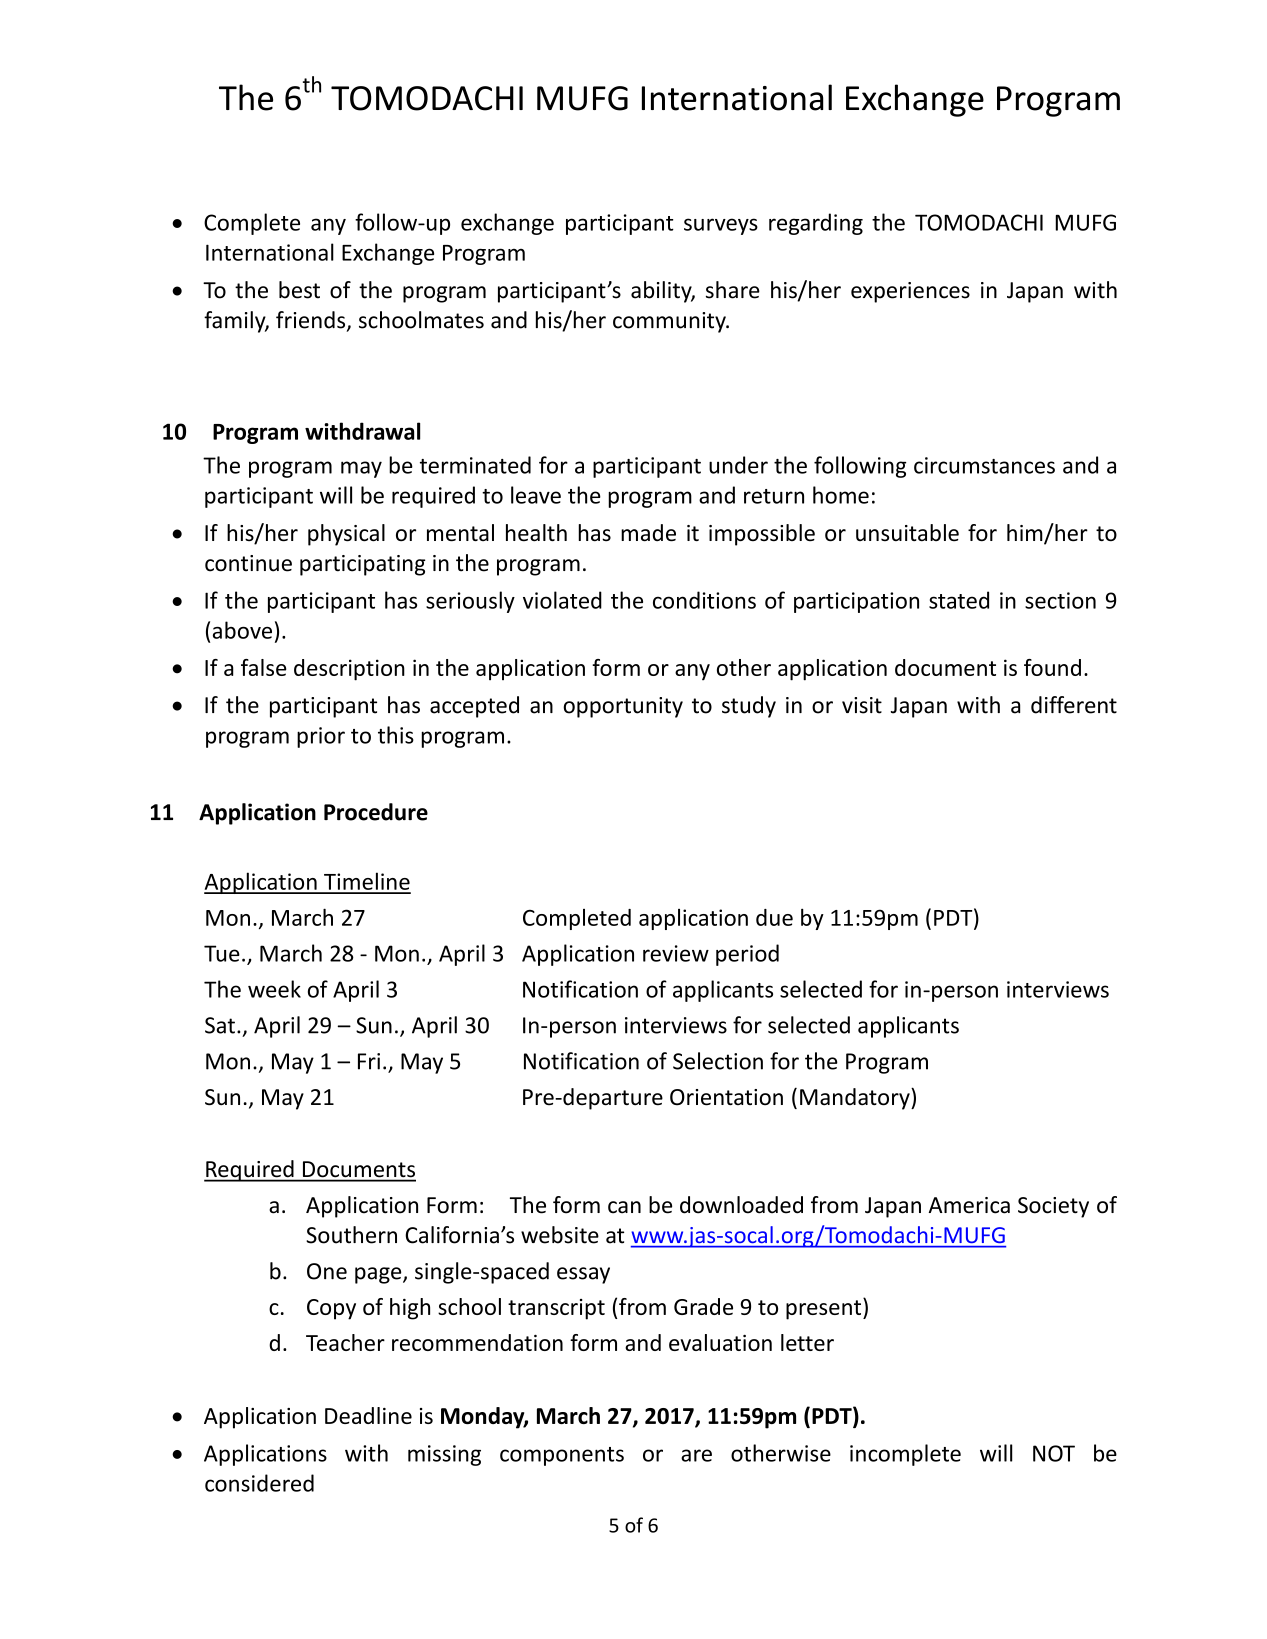 The image size is (1267, 1639). What do you see at coordinates (910, 292) in the page?
I see `experiences` at bounding box center [910, 292].
